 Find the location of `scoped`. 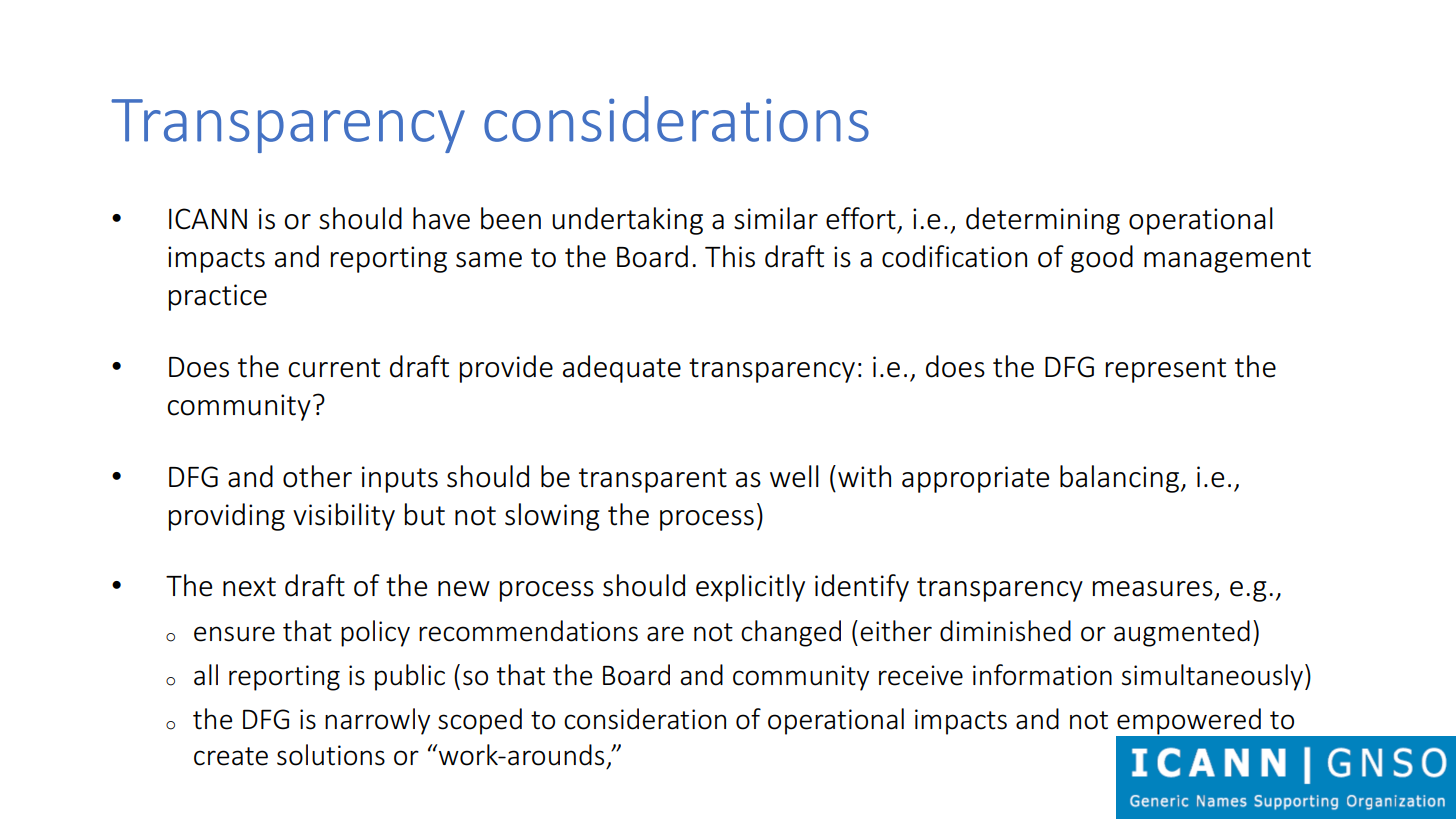

scoped is located at coordinates (480, 721).
